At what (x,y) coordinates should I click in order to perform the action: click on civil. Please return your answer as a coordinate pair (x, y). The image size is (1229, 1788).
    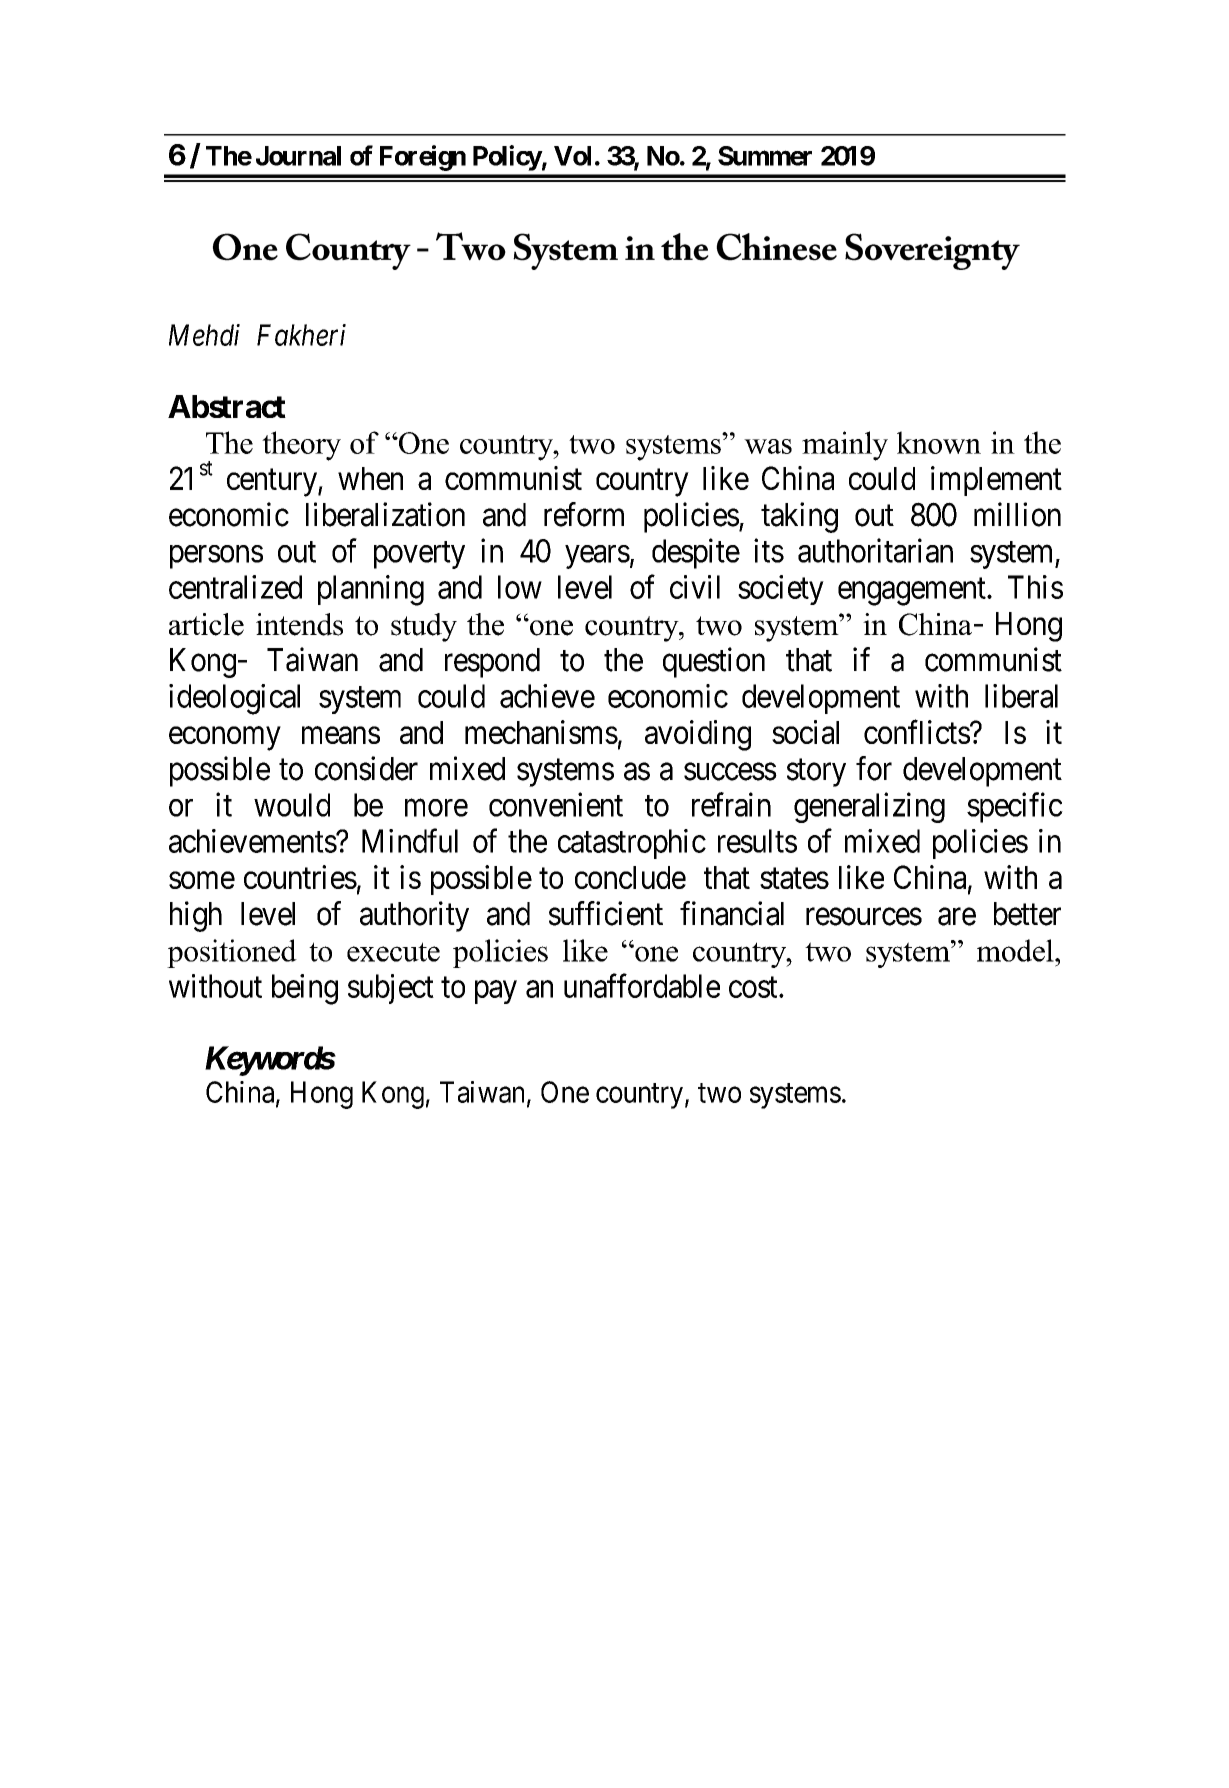
    Looking at the image, I should click on (695, 587).
